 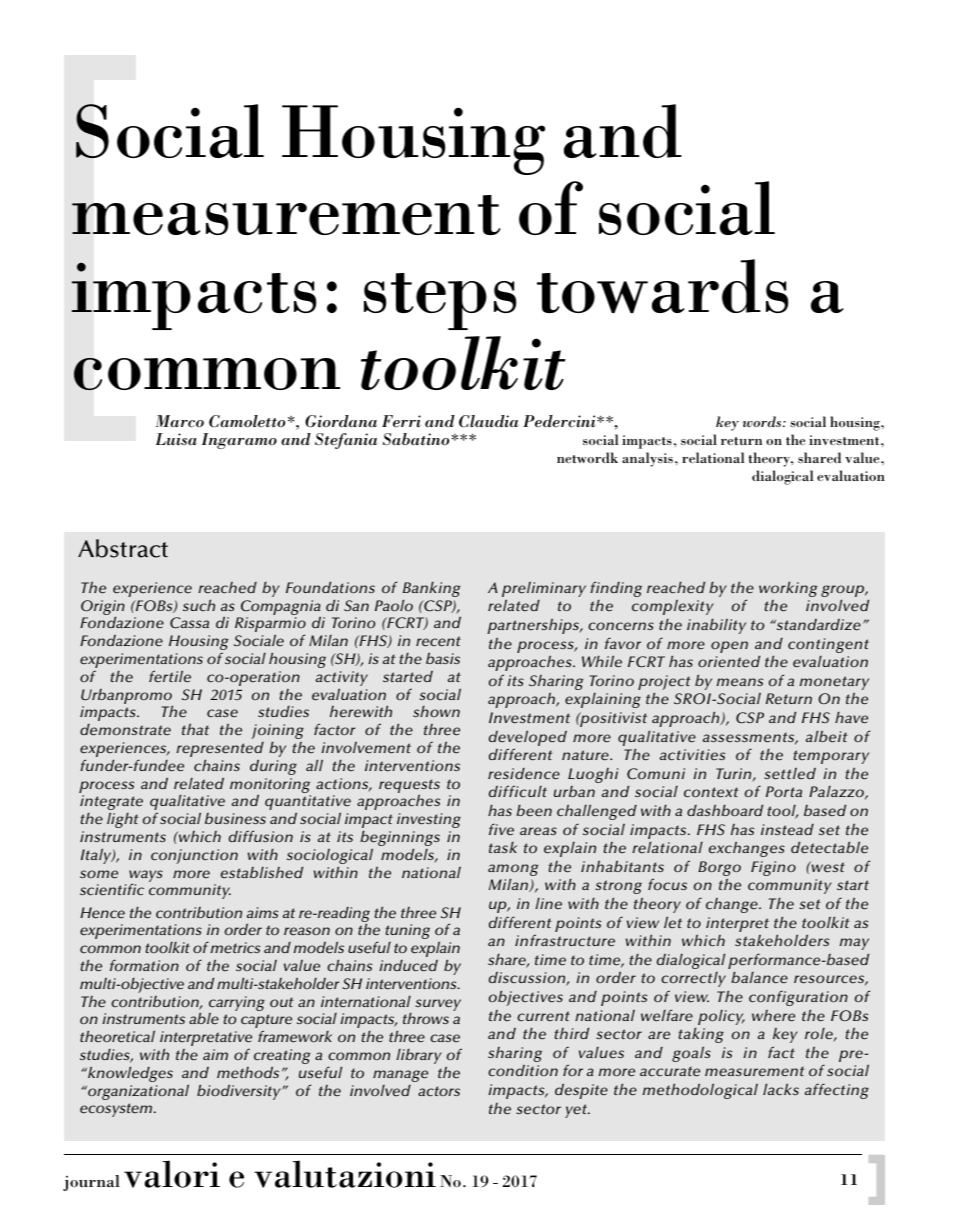 I want to click on that, so click(x=195, y=729).
